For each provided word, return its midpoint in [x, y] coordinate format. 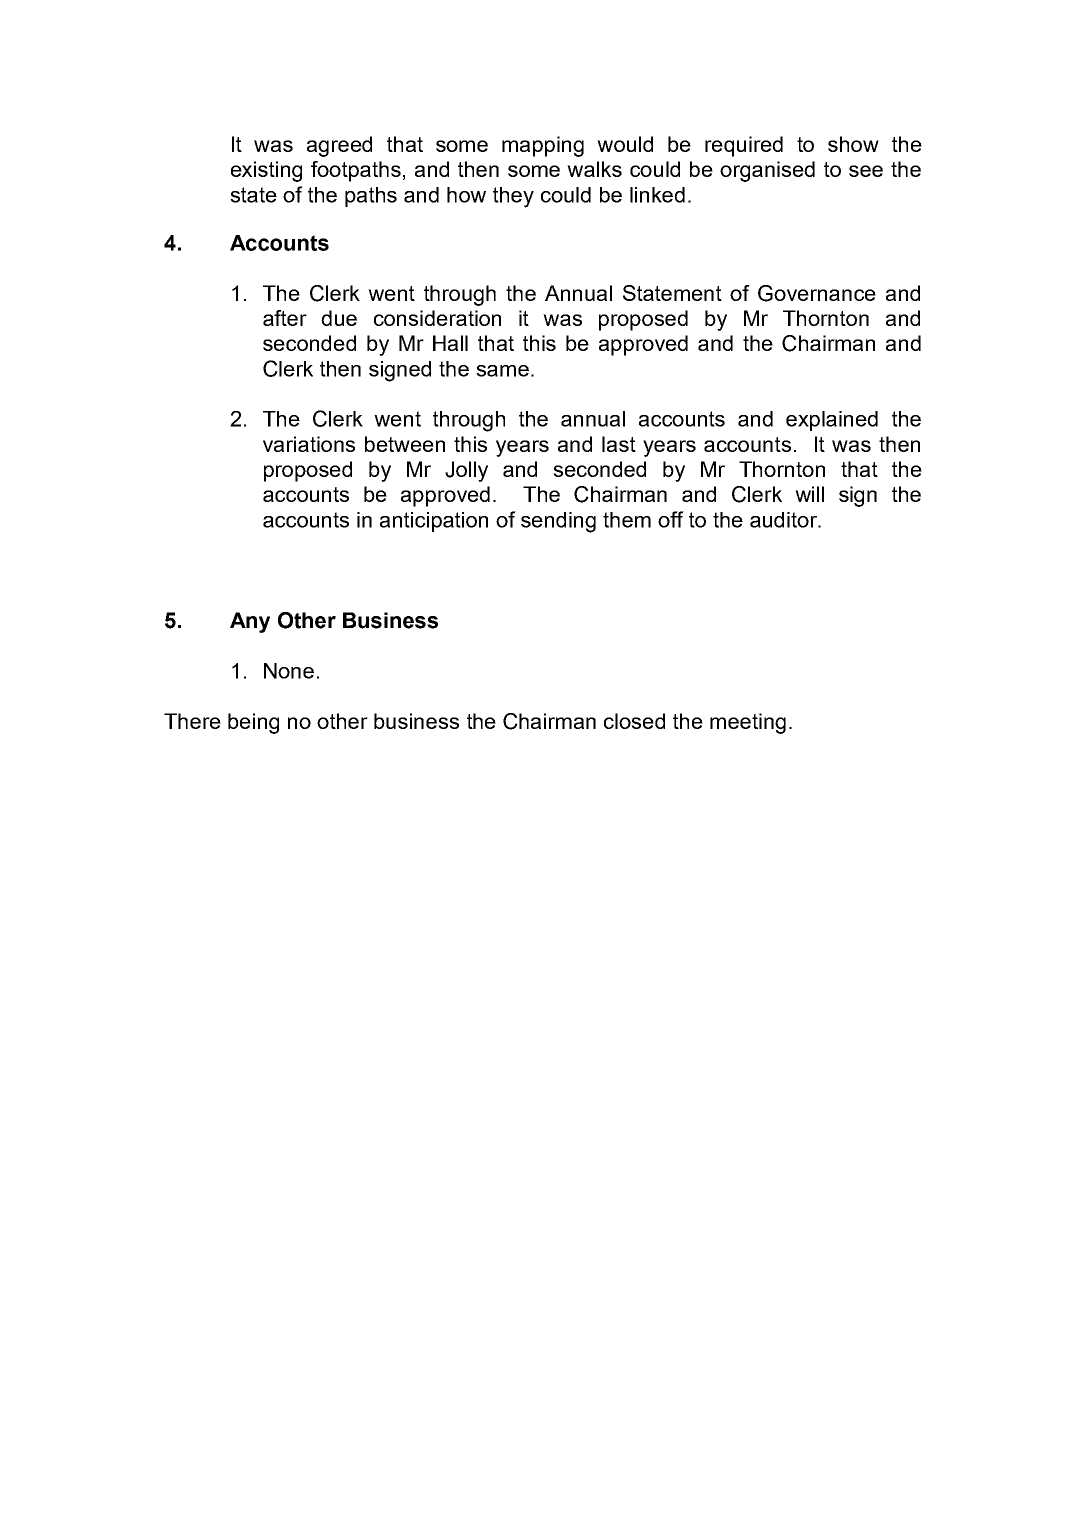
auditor [785, 520]
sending [558, 522]
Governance [817, 293]
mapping [543, 146]
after [285, 318]
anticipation [434, 522]
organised [767, 171]
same [502, 371]
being [253, 723]
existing [266, 171]
